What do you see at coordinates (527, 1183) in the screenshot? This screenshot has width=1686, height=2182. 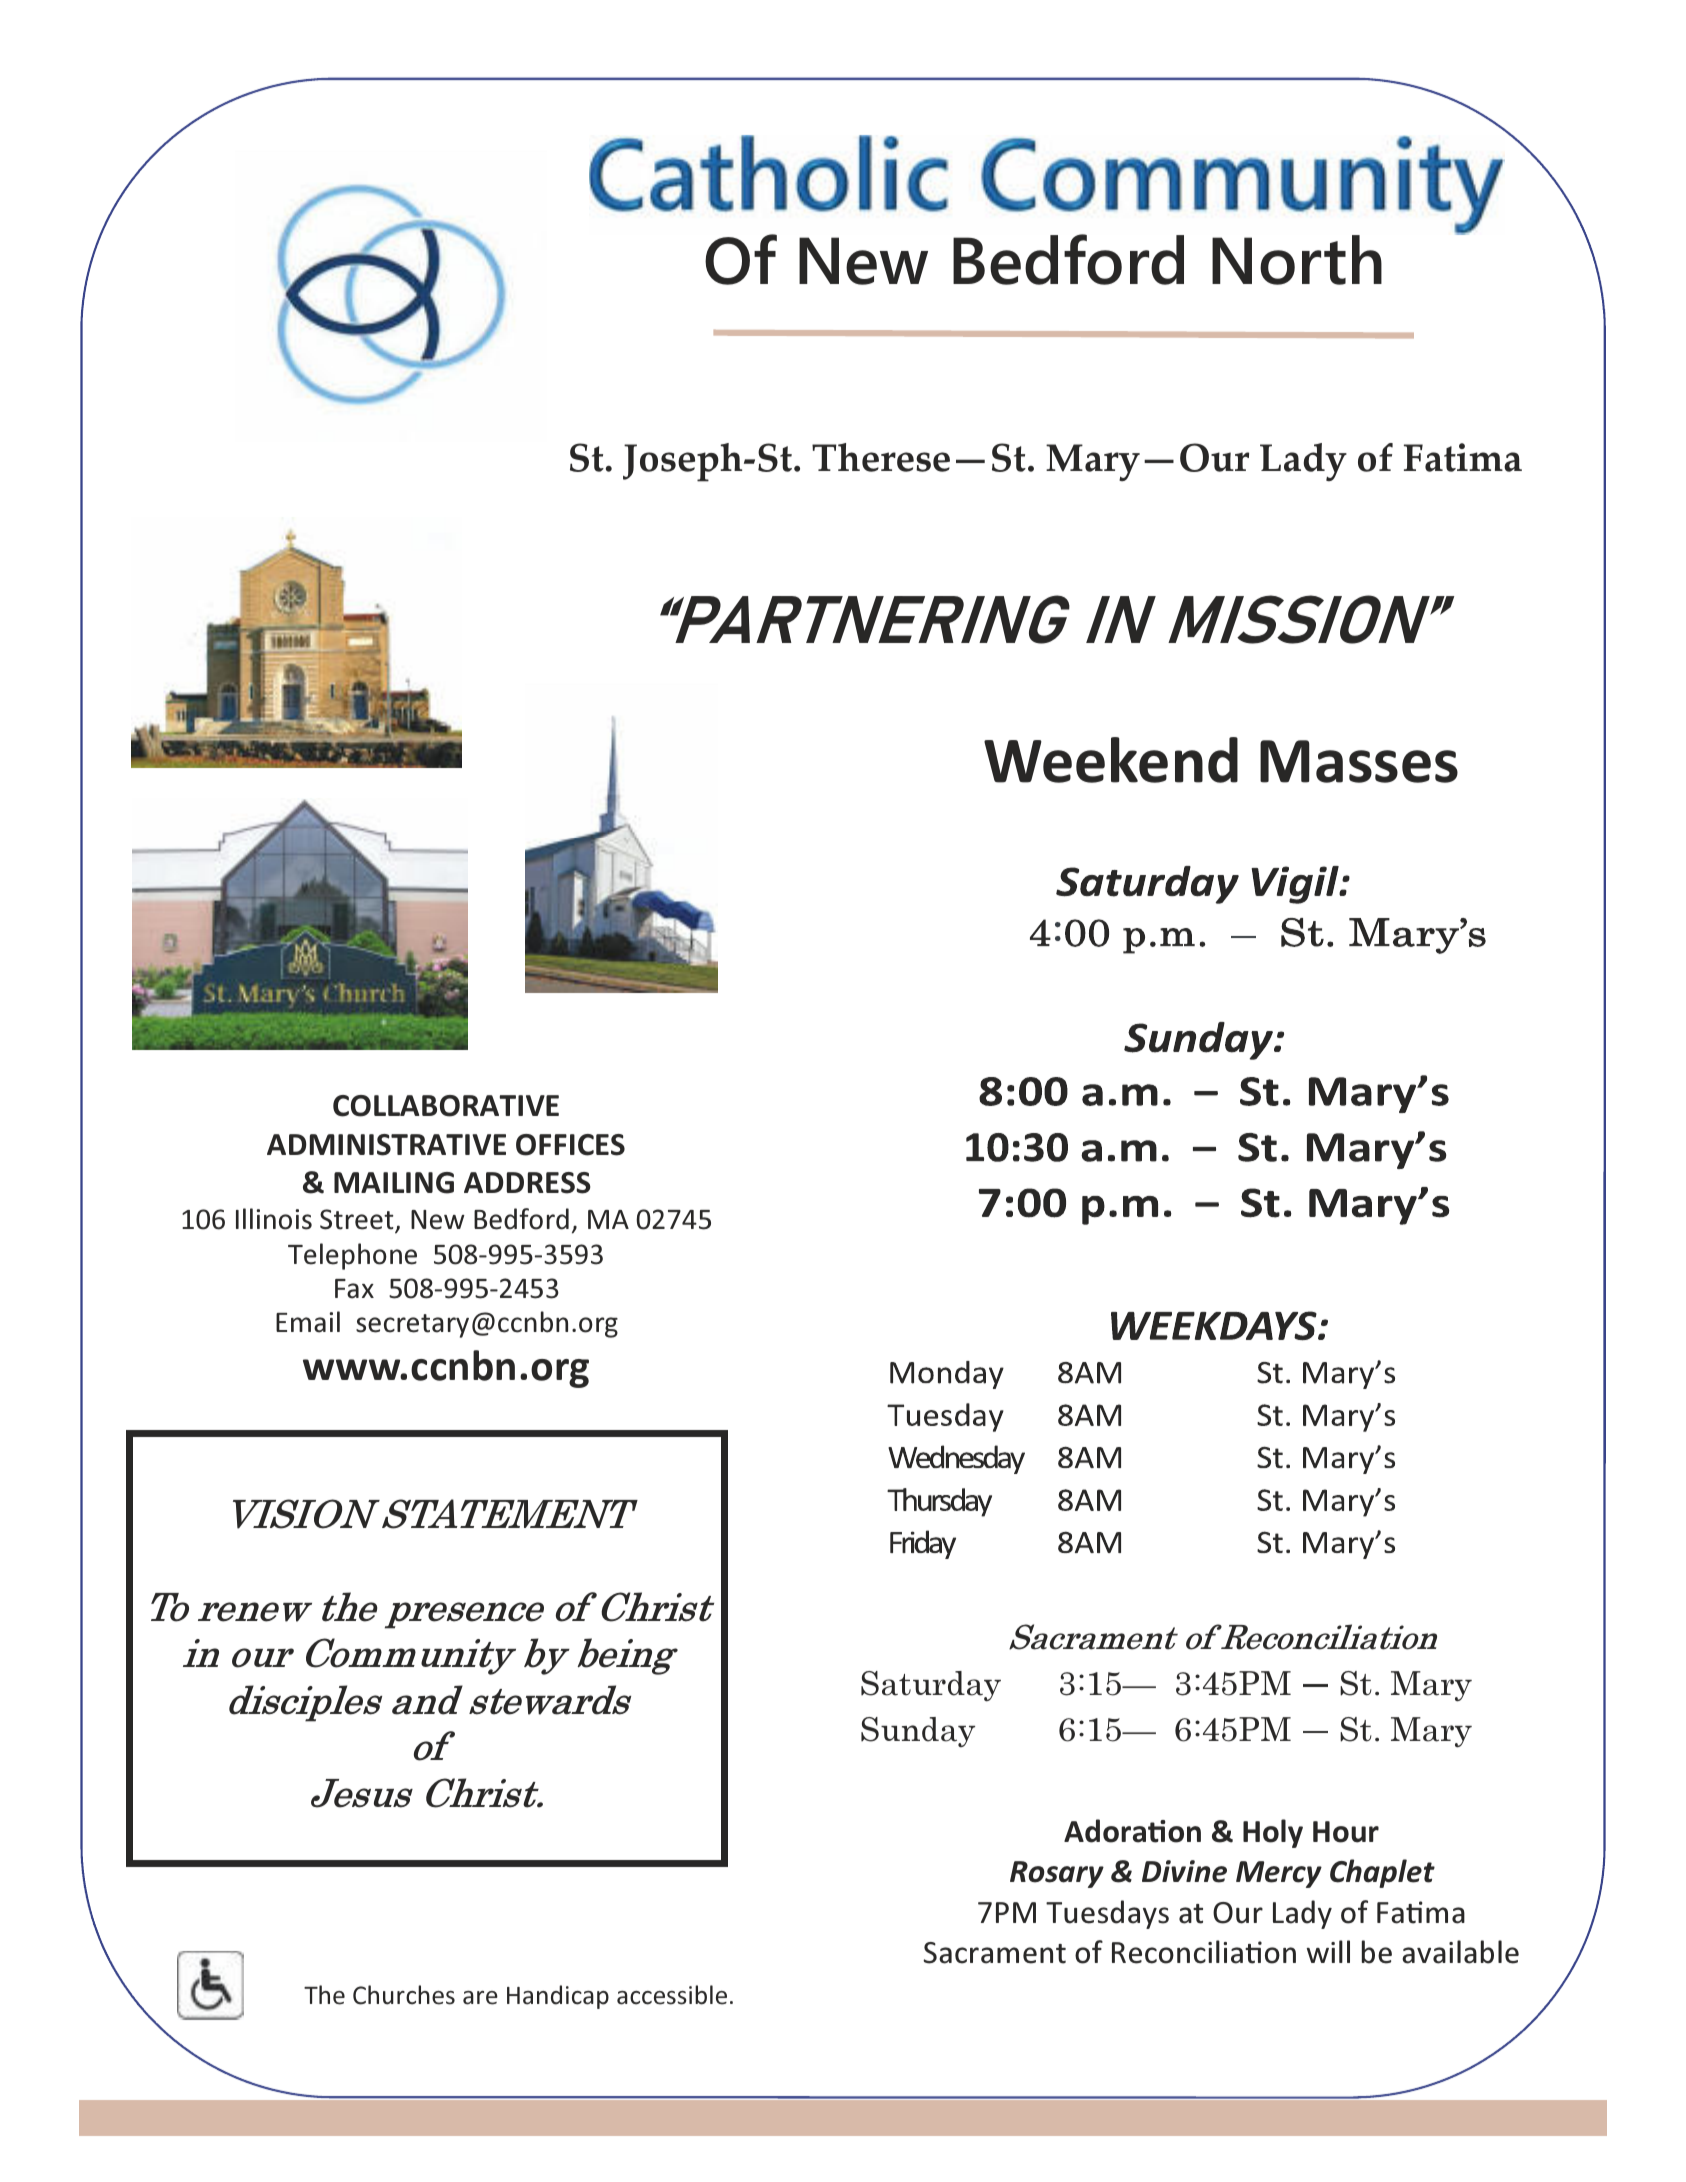 I see `ADDRESS` at bounding box center [527, 1183].
